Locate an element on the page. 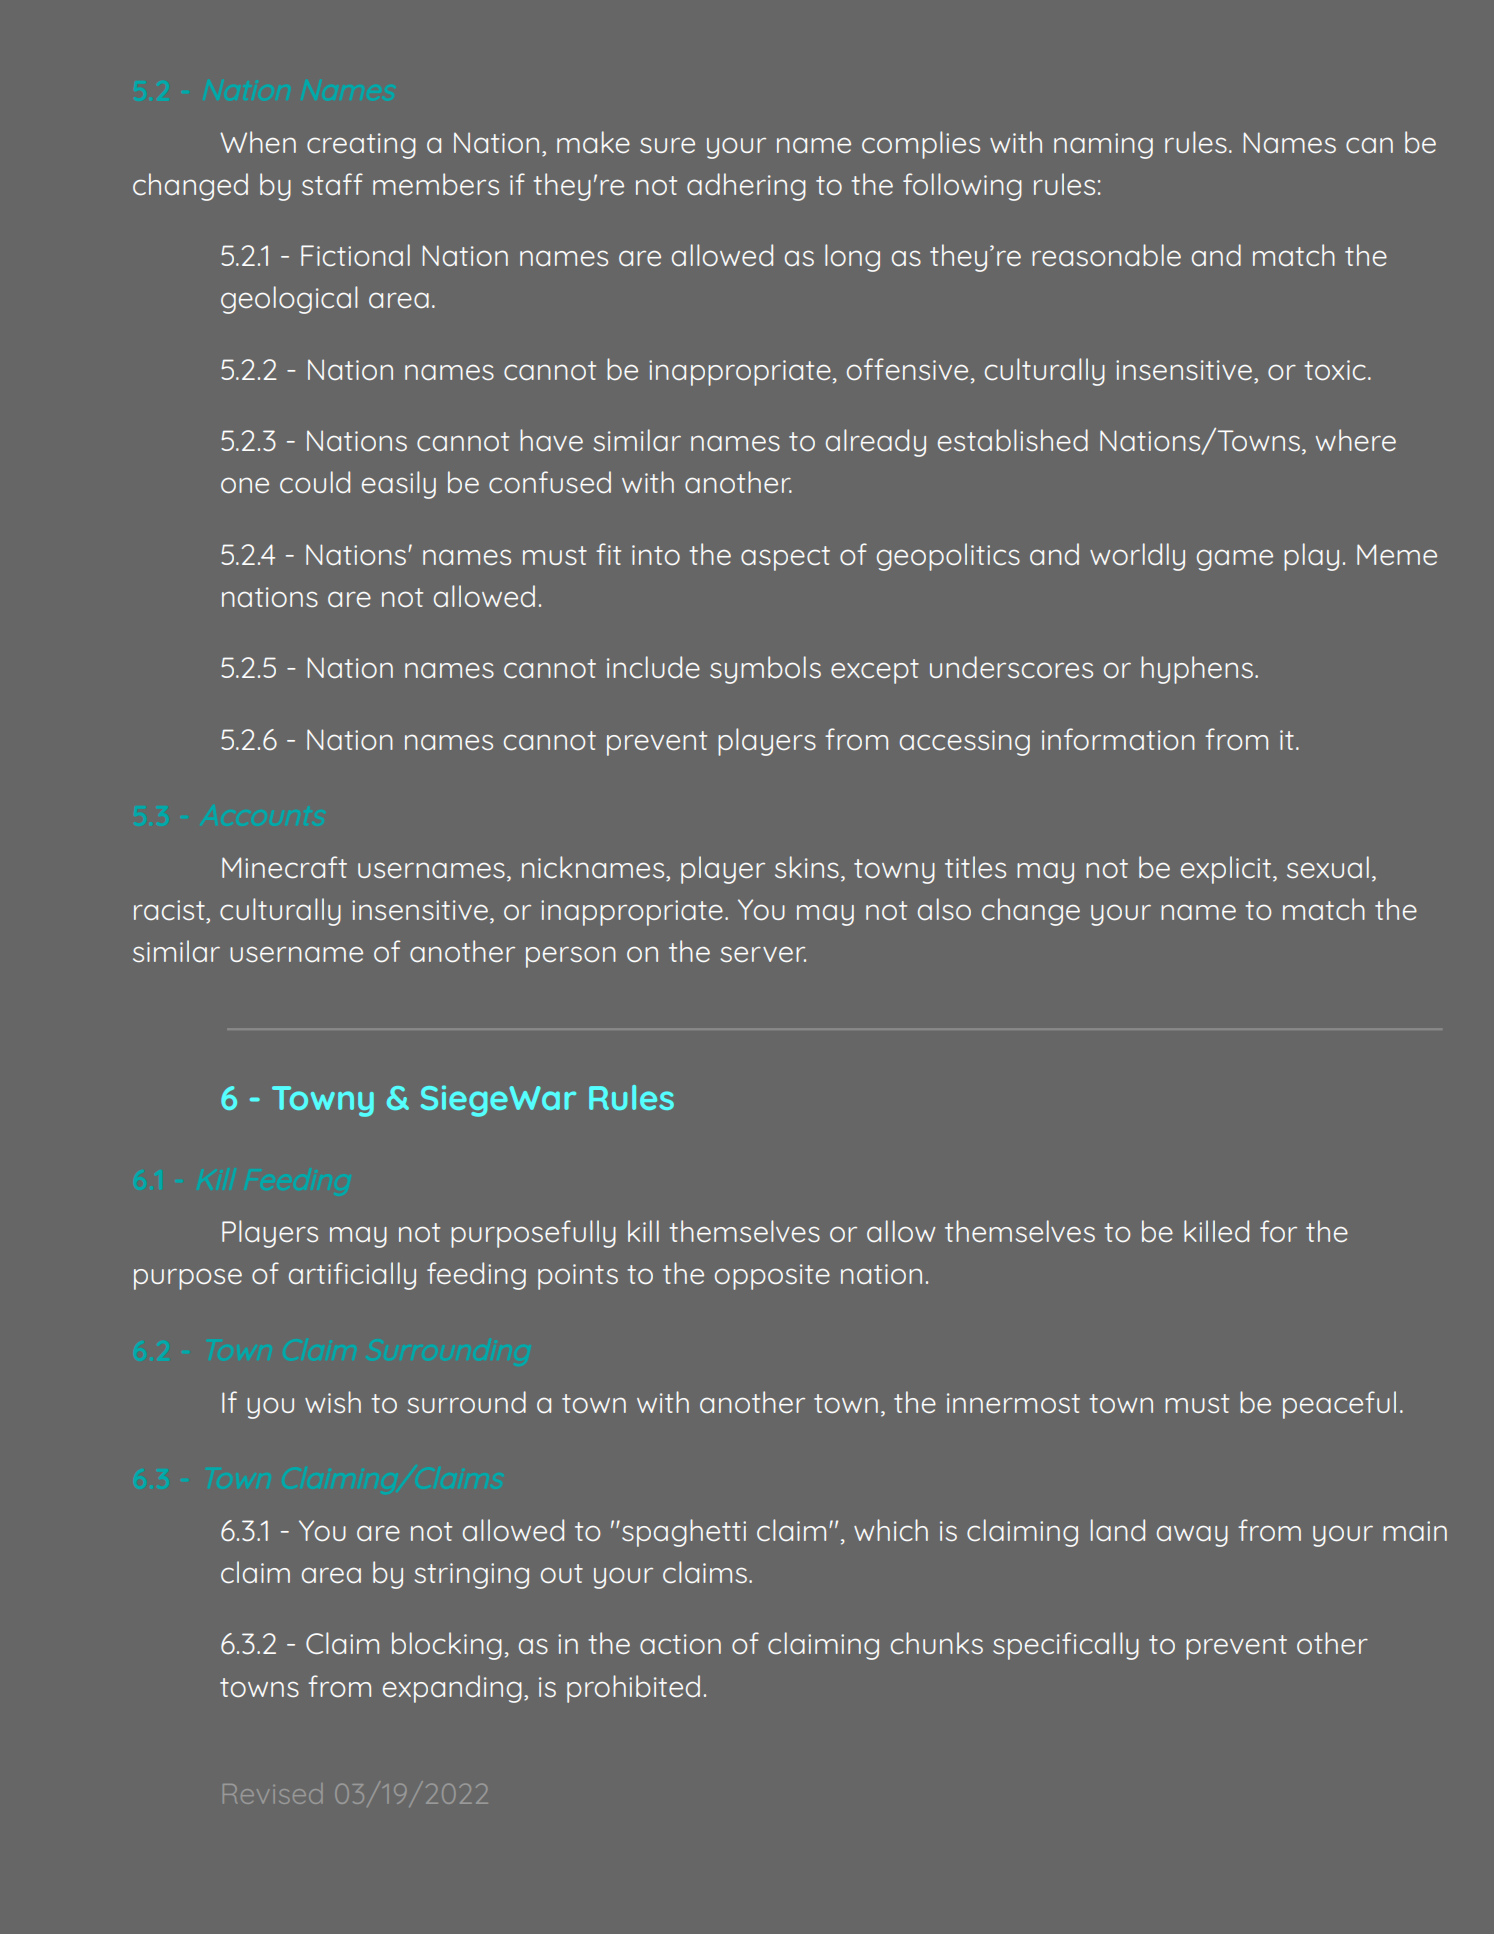 The height and width of the image is (1934, 1494). explicit is located at coordinates (1227, 870).
